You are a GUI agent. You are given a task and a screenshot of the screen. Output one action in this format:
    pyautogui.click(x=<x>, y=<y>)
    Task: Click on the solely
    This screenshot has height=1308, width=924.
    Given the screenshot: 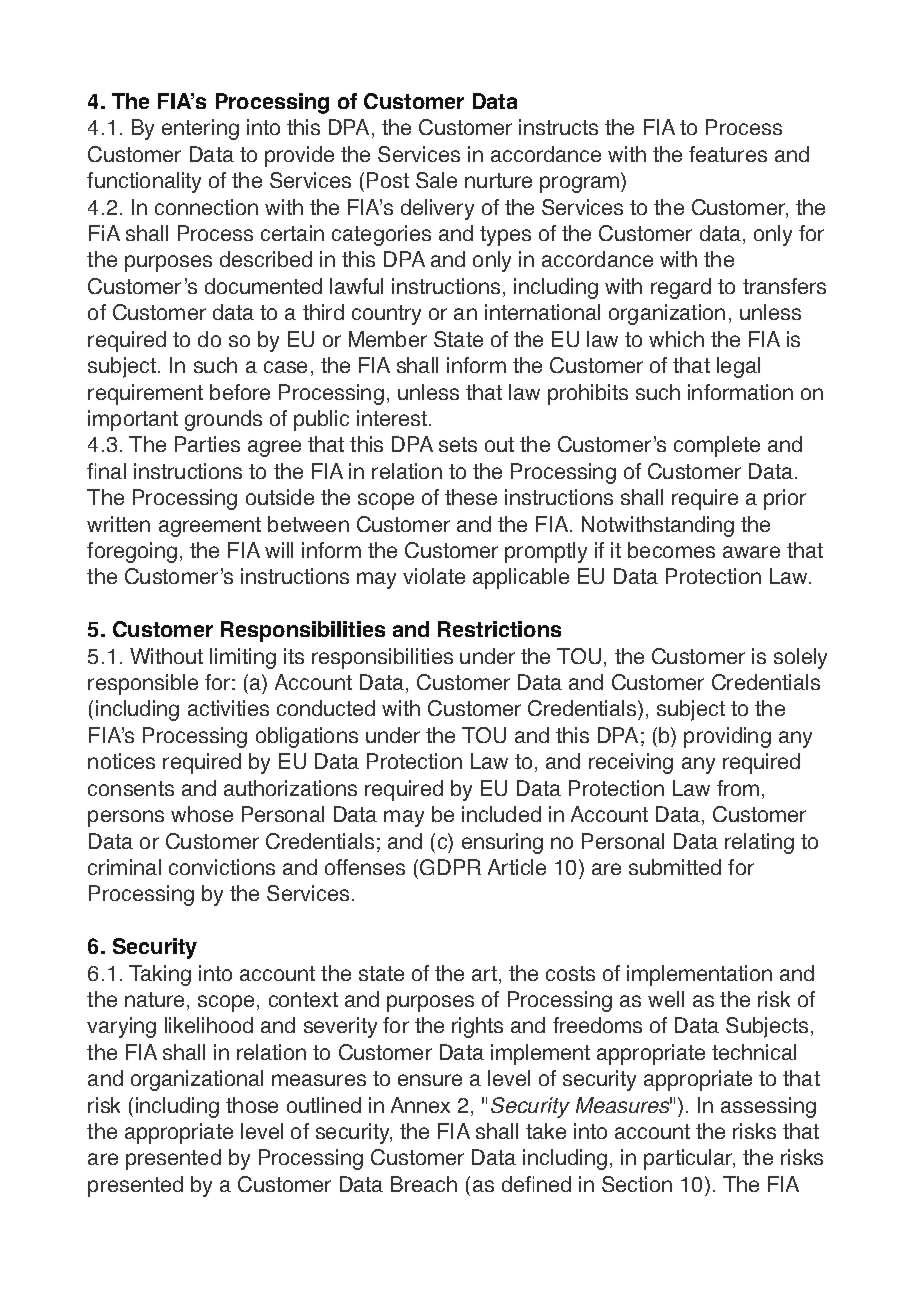 What is the action you would take?
    pyautogui.click(x=800, y=658)
